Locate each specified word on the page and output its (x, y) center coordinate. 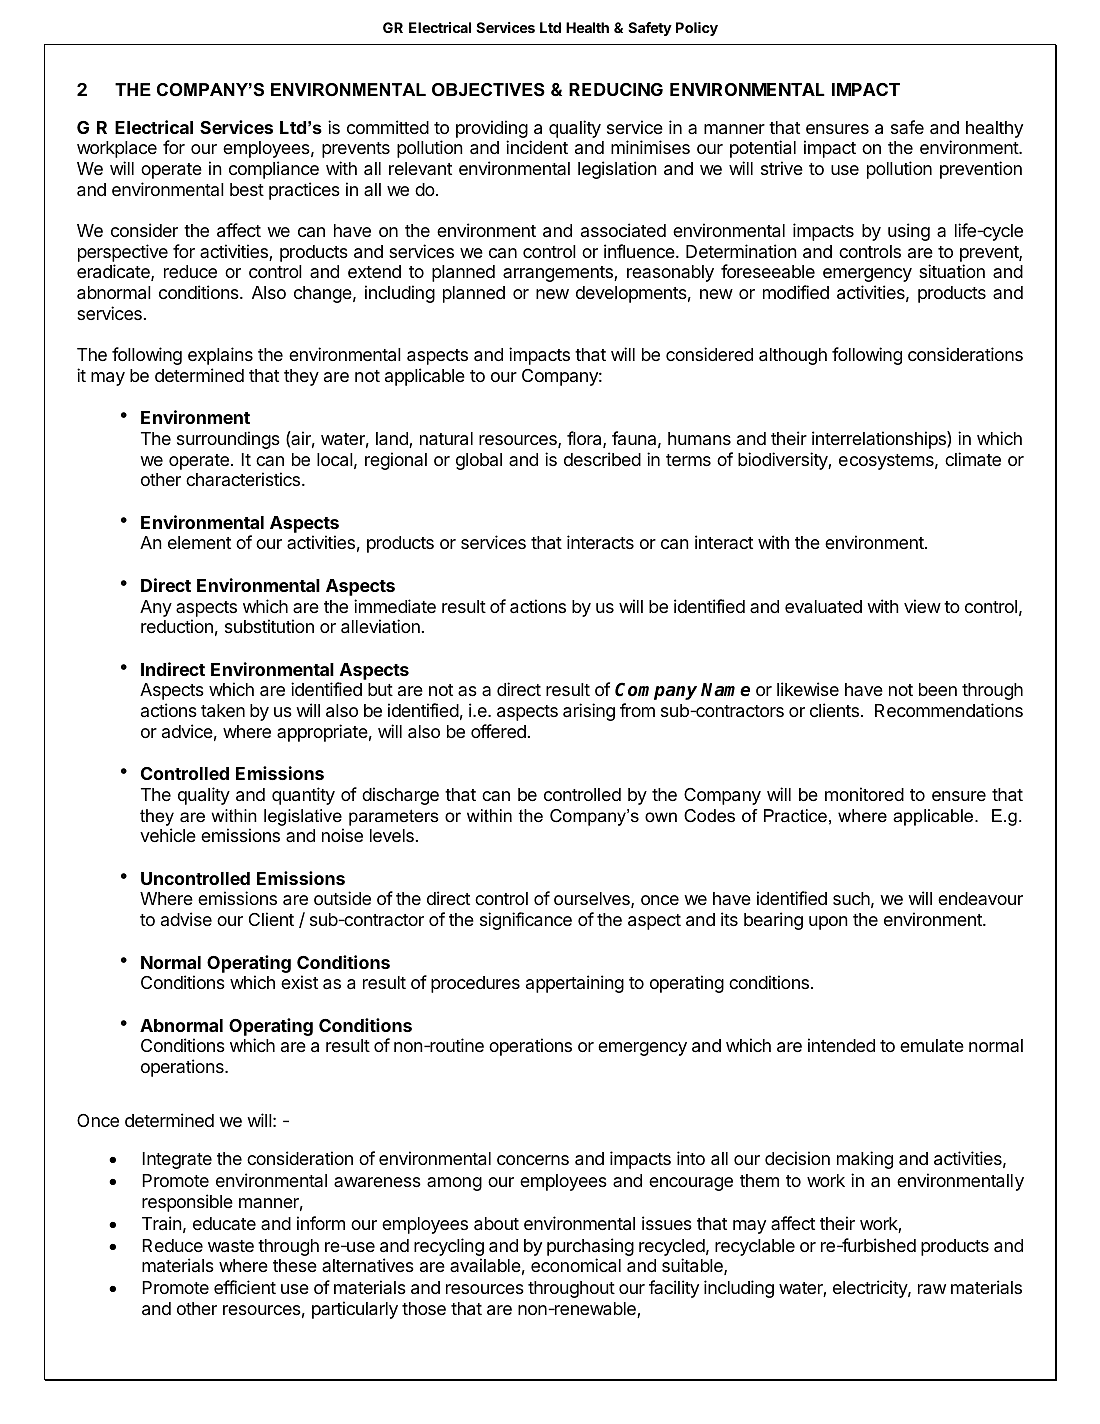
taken (223, 711)
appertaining (575, 984)
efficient (245, 1287)
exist (299, 982)
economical (576, 1265)
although (793, 356)
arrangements (559, 274)
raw (932, 1289)
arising (589, 712)
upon (828, 923)
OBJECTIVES (488, 90)
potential (763, 149)
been (938, 689)
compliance (274, 170)
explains (220, 356)
